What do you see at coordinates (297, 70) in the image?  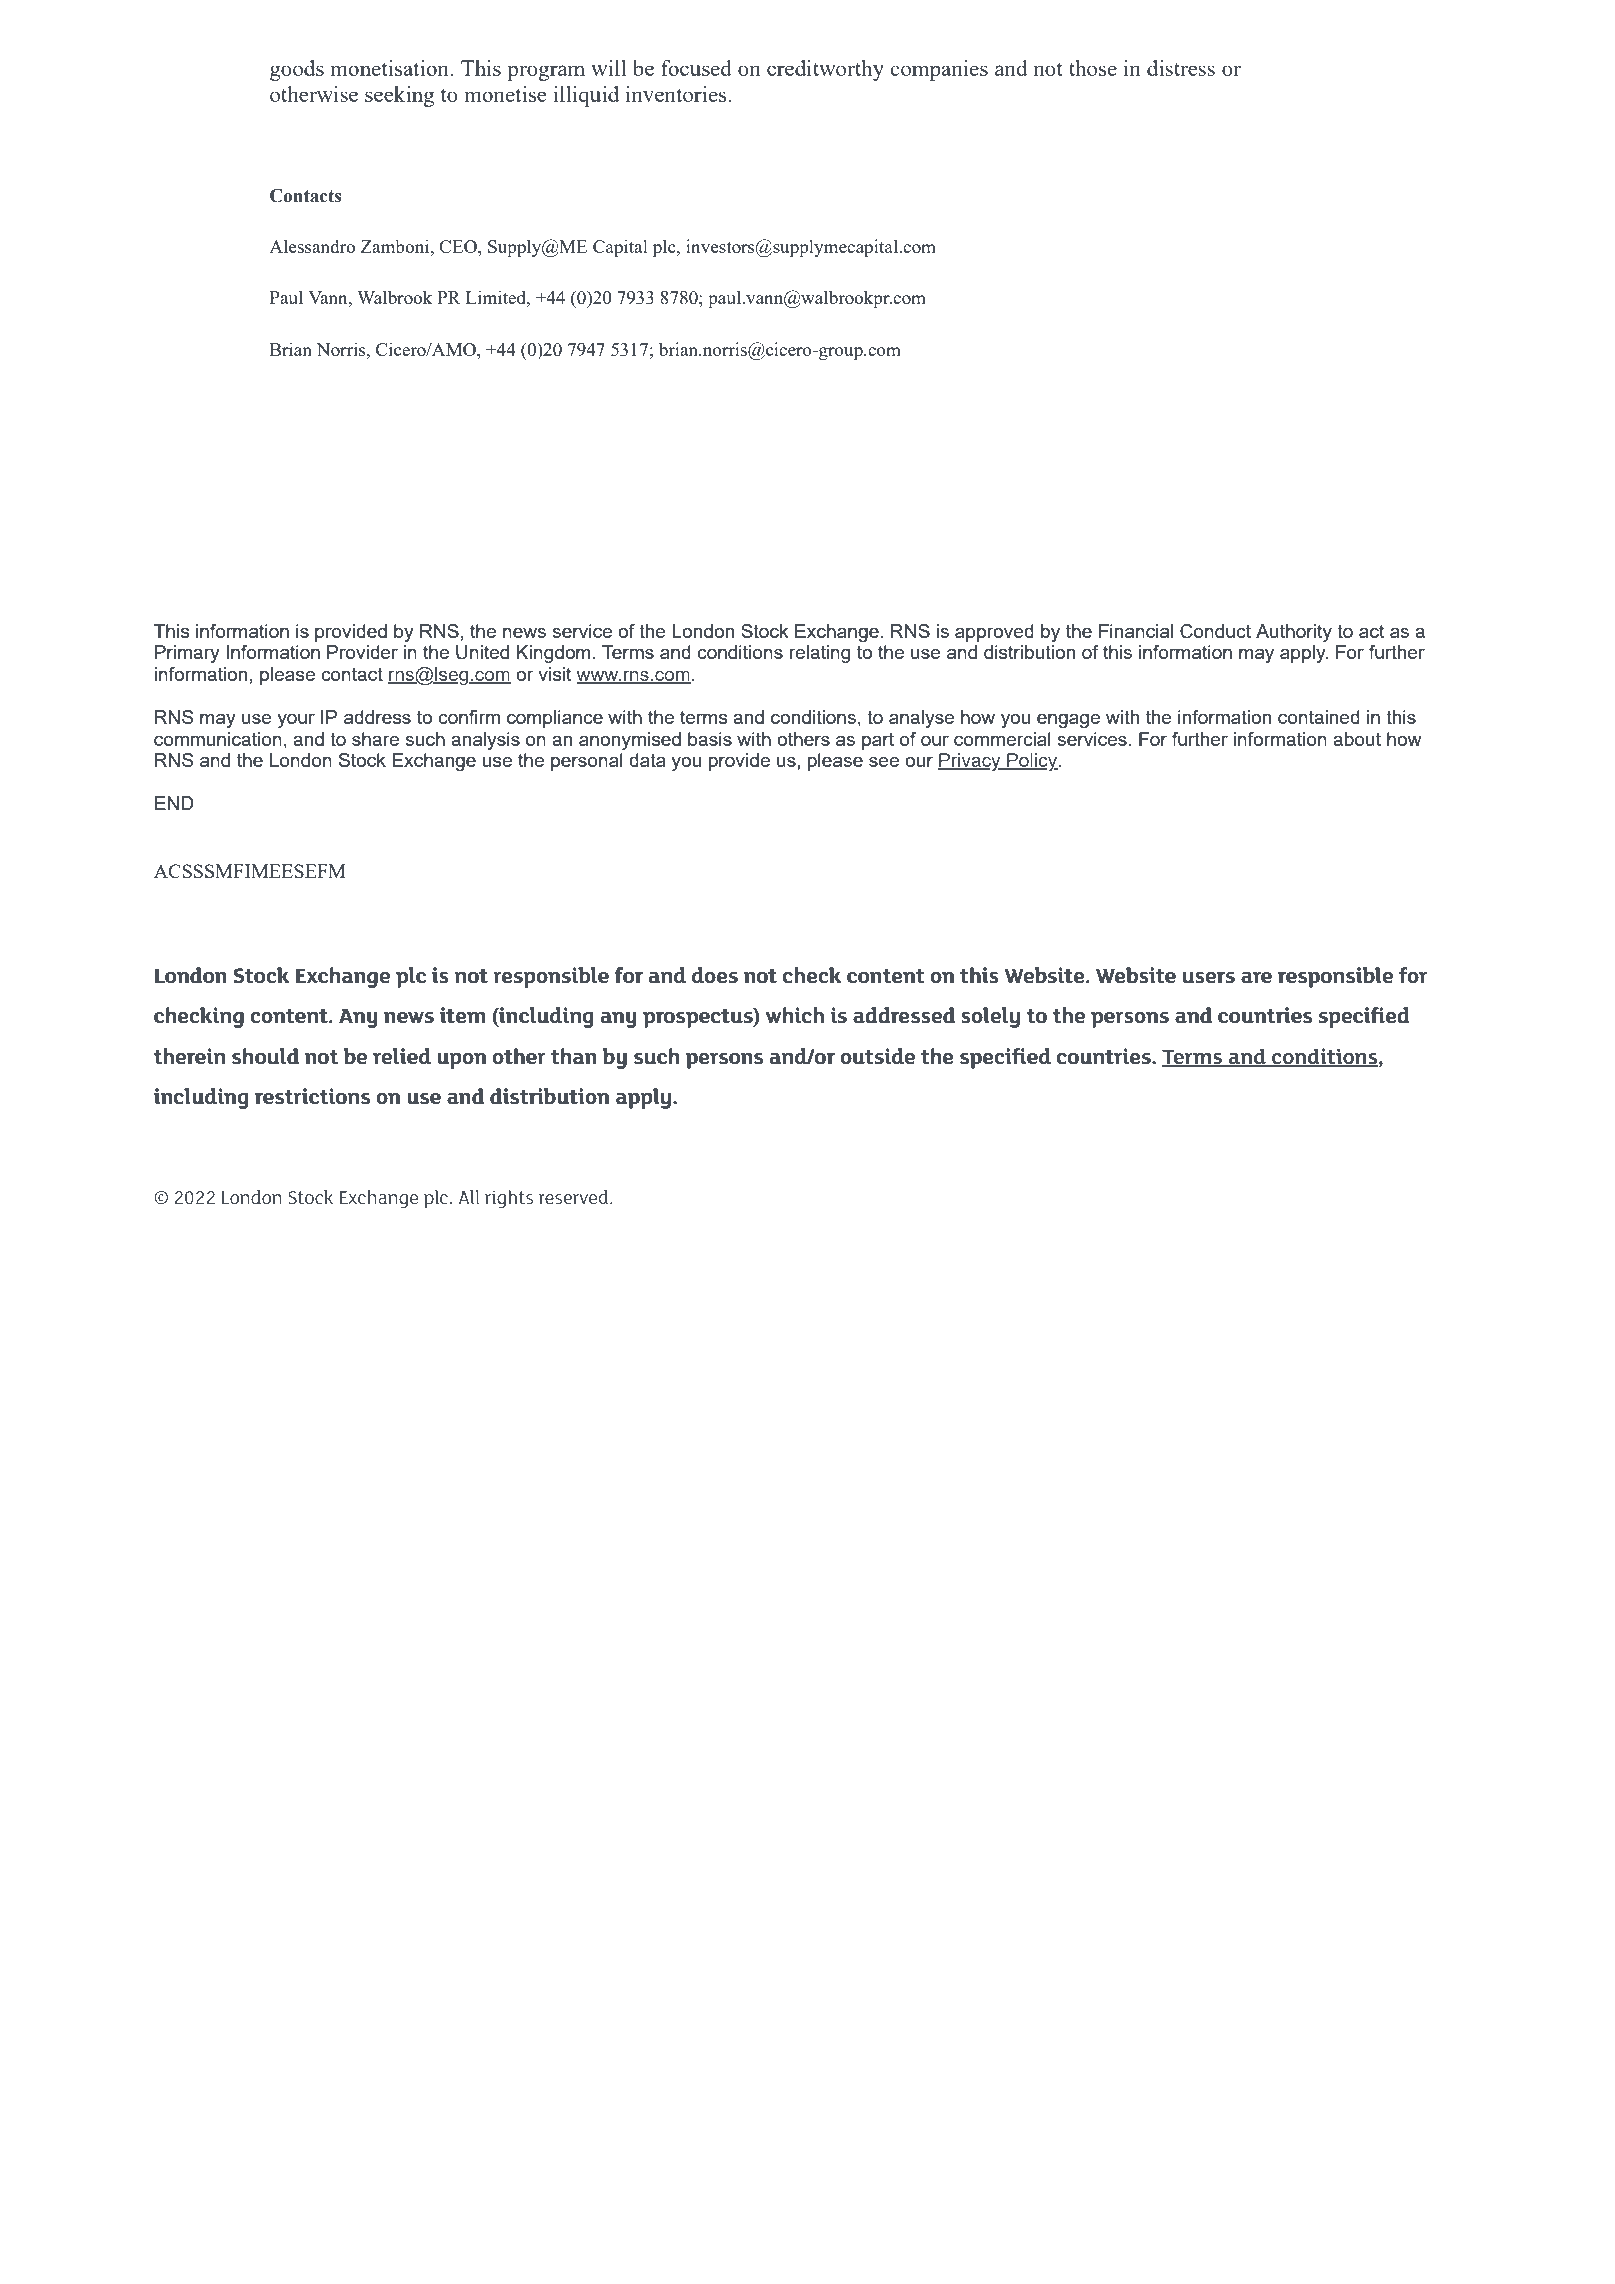 I see `goods` at bounding box center [297, 70].
